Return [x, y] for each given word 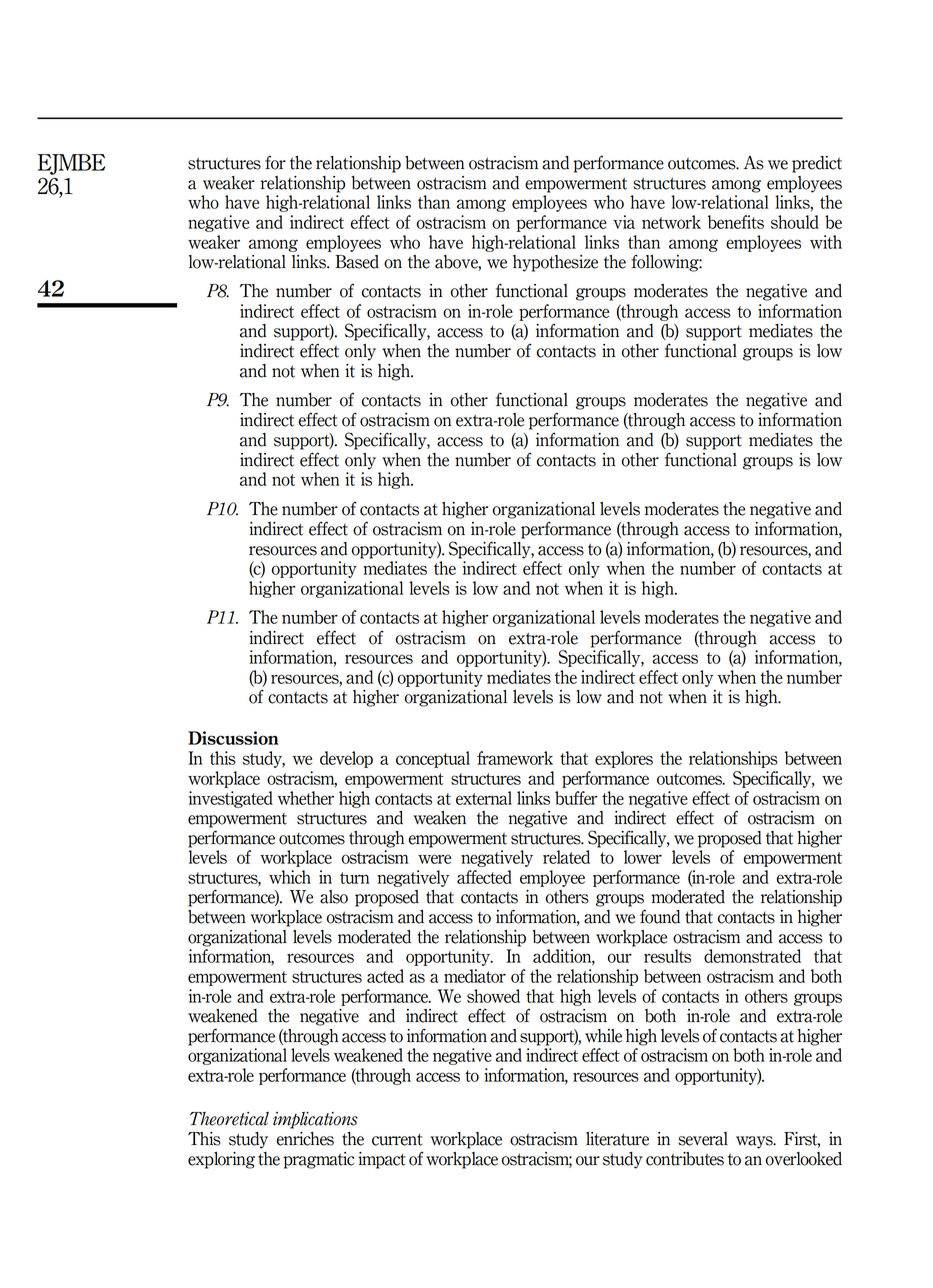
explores [624, 759]
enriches [305, 1139]
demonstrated [752, 956]
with [826, 242]
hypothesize [555, 263]
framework [515, 758]
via [624, 222]
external [484, 798]
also [334, 897]
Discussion [233, 738]
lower [643, 857]
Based [357, 262]
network [671, 222]
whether [306, 798]
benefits [736, 222]
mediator [475, 976]
